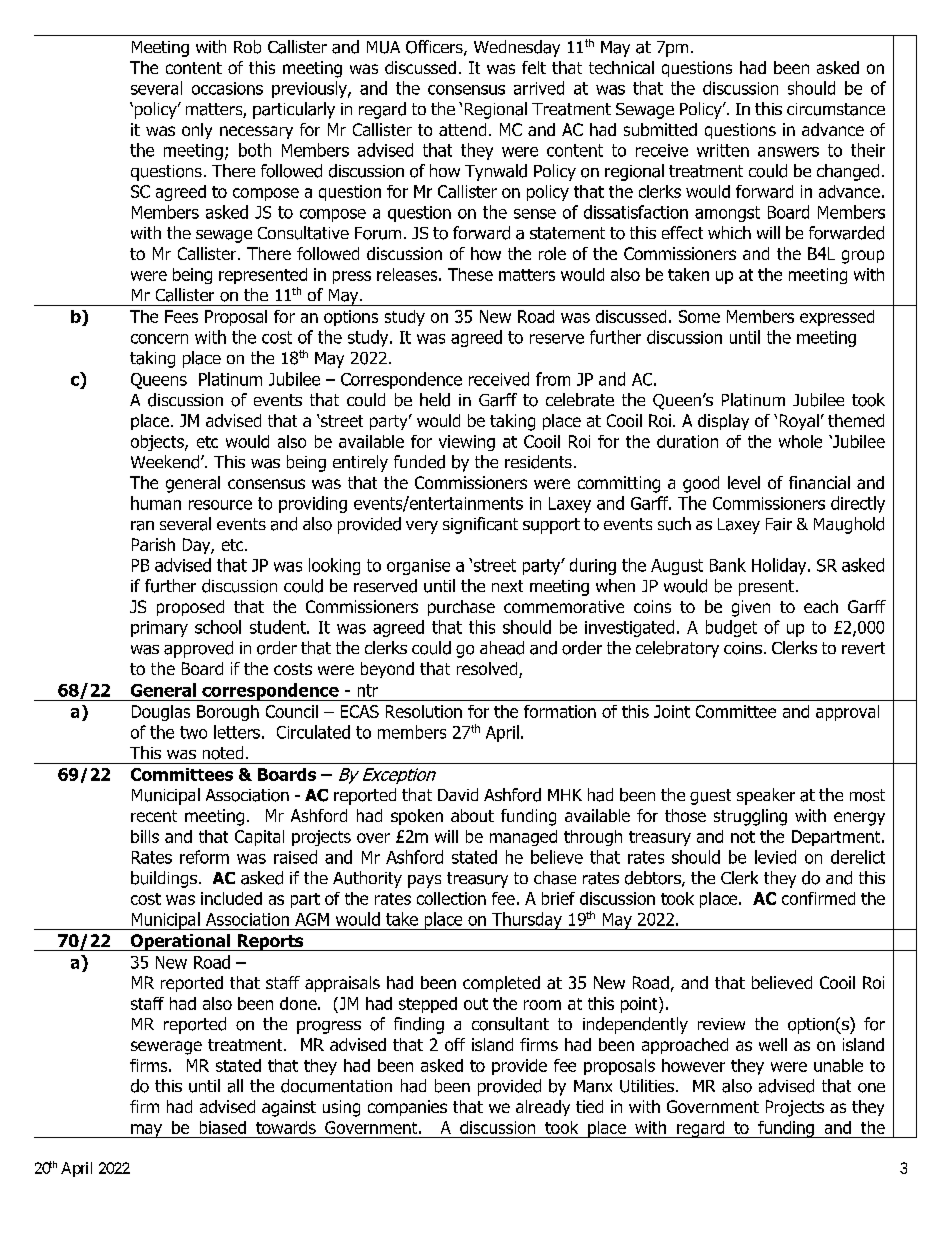 The width and height of the screenshot is (952, 1233). I want to click on viewing, so click(467, 443).
